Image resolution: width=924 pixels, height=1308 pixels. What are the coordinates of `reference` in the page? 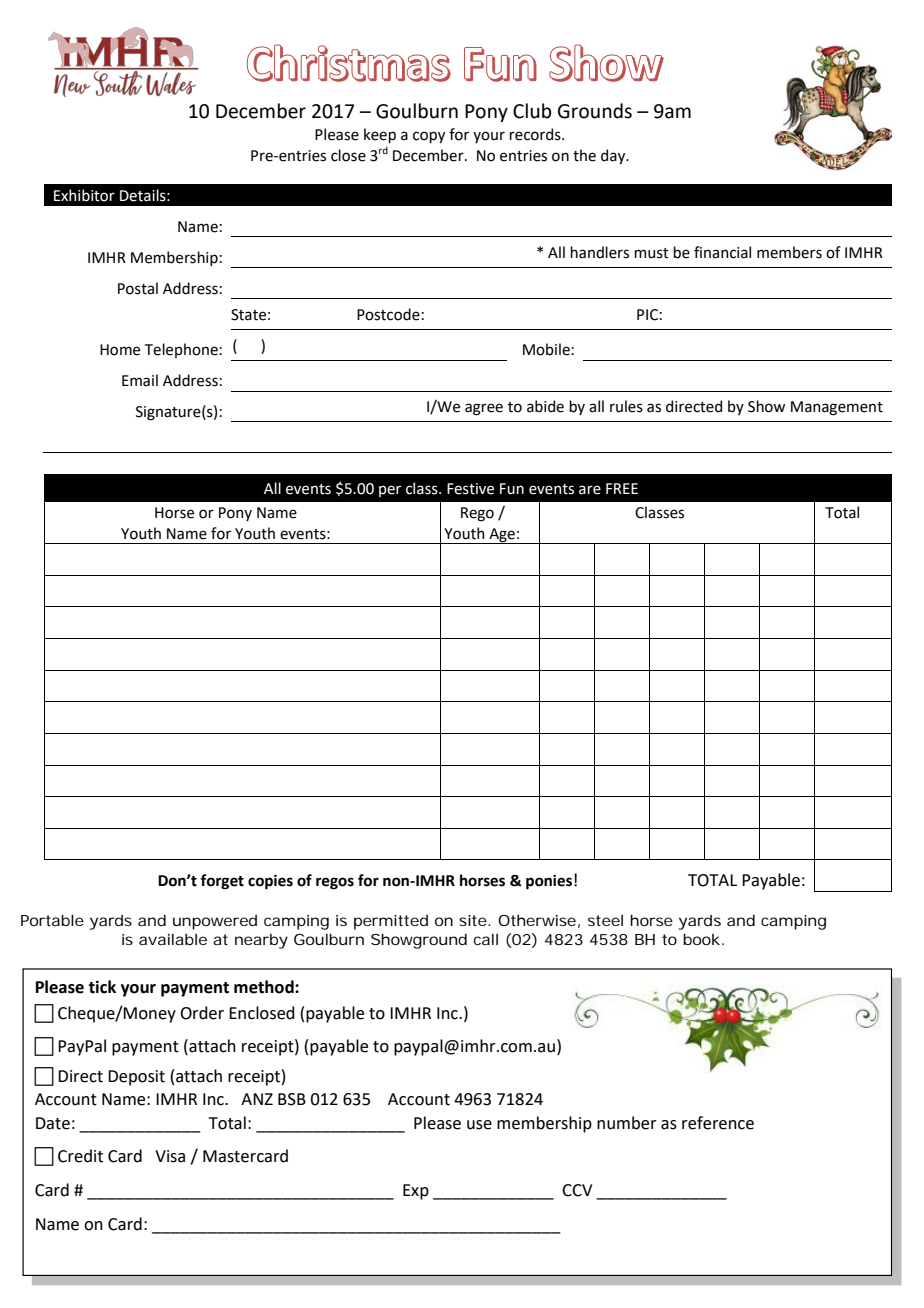 It's located at (718, 1123).
